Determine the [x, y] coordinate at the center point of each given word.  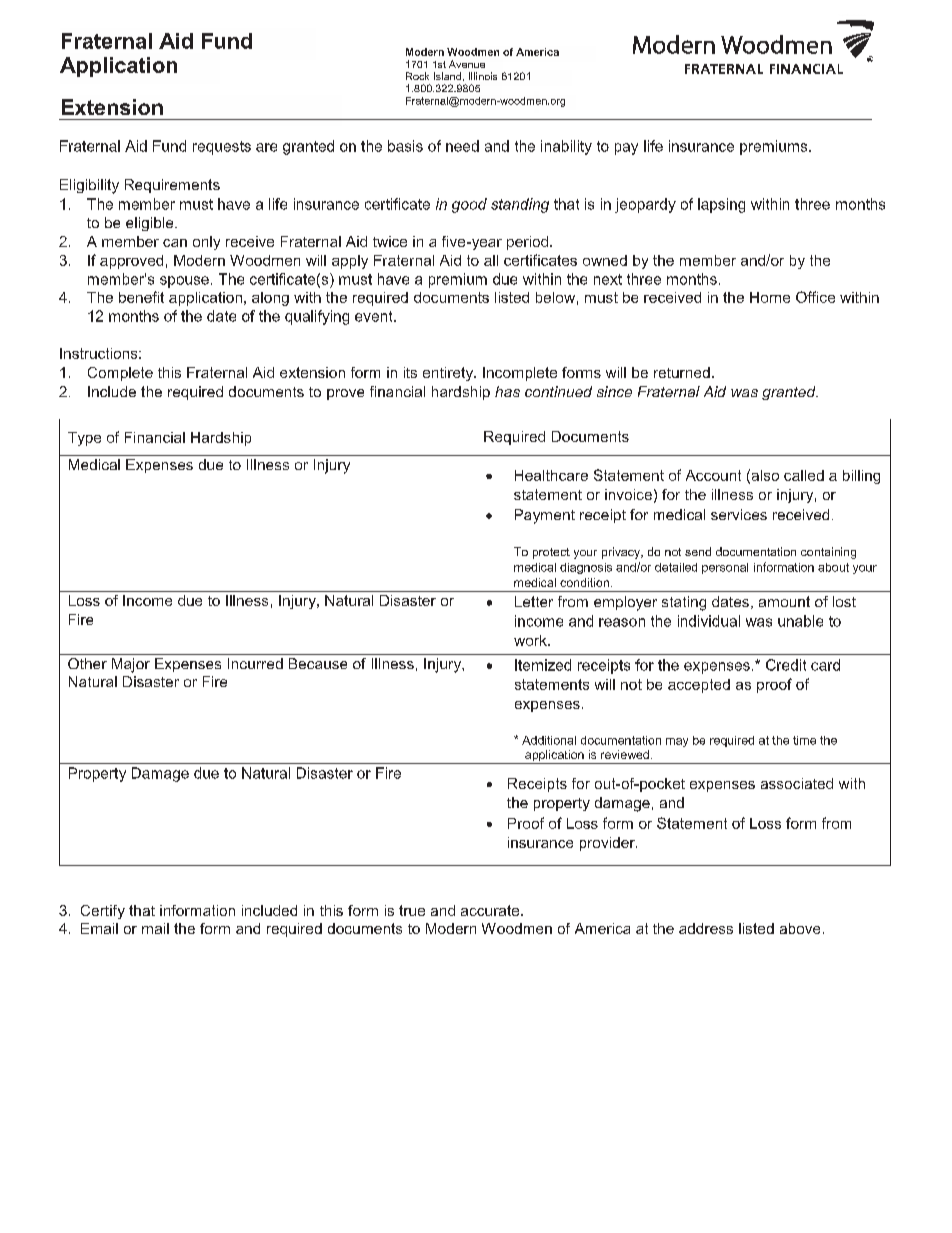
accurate [491, 910]
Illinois [483, 76]
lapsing [721, 205]
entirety [449, 374]
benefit [141, 297]
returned [682, 372]
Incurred [255, 663]
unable [800, 621]
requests [222, 148]
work [531, 640]
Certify [103, 912]
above [800, 928]
